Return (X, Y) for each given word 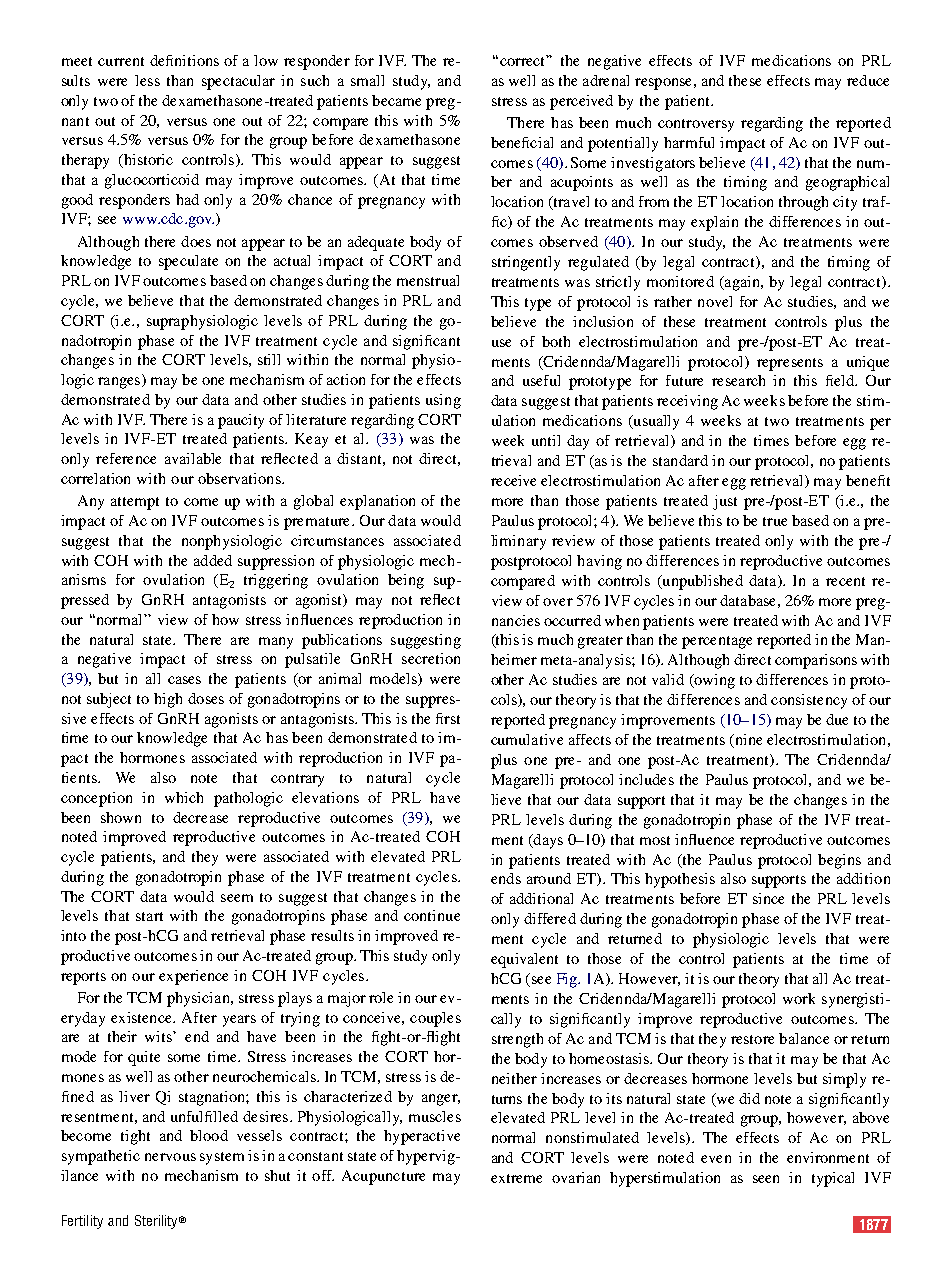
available (193, 458)
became (396, 100)
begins (839, 861)
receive (513, 480)
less (147, 80)
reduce (868, 80)
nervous (170, 1157)
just (725, 502)
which (184, 797)
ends (506, 878)
